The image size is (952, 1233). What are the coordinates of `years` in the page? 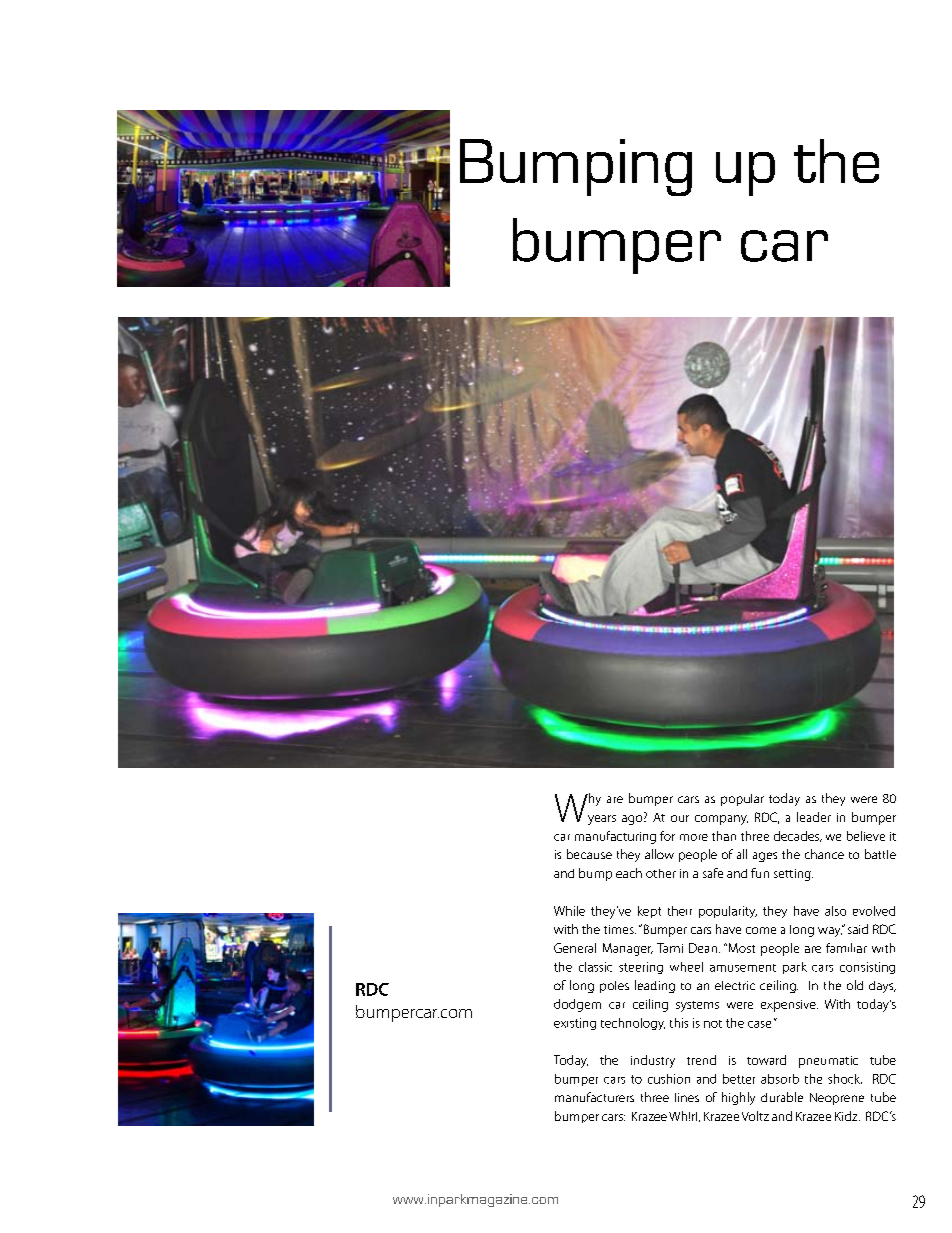 It's located at (602, 820).
